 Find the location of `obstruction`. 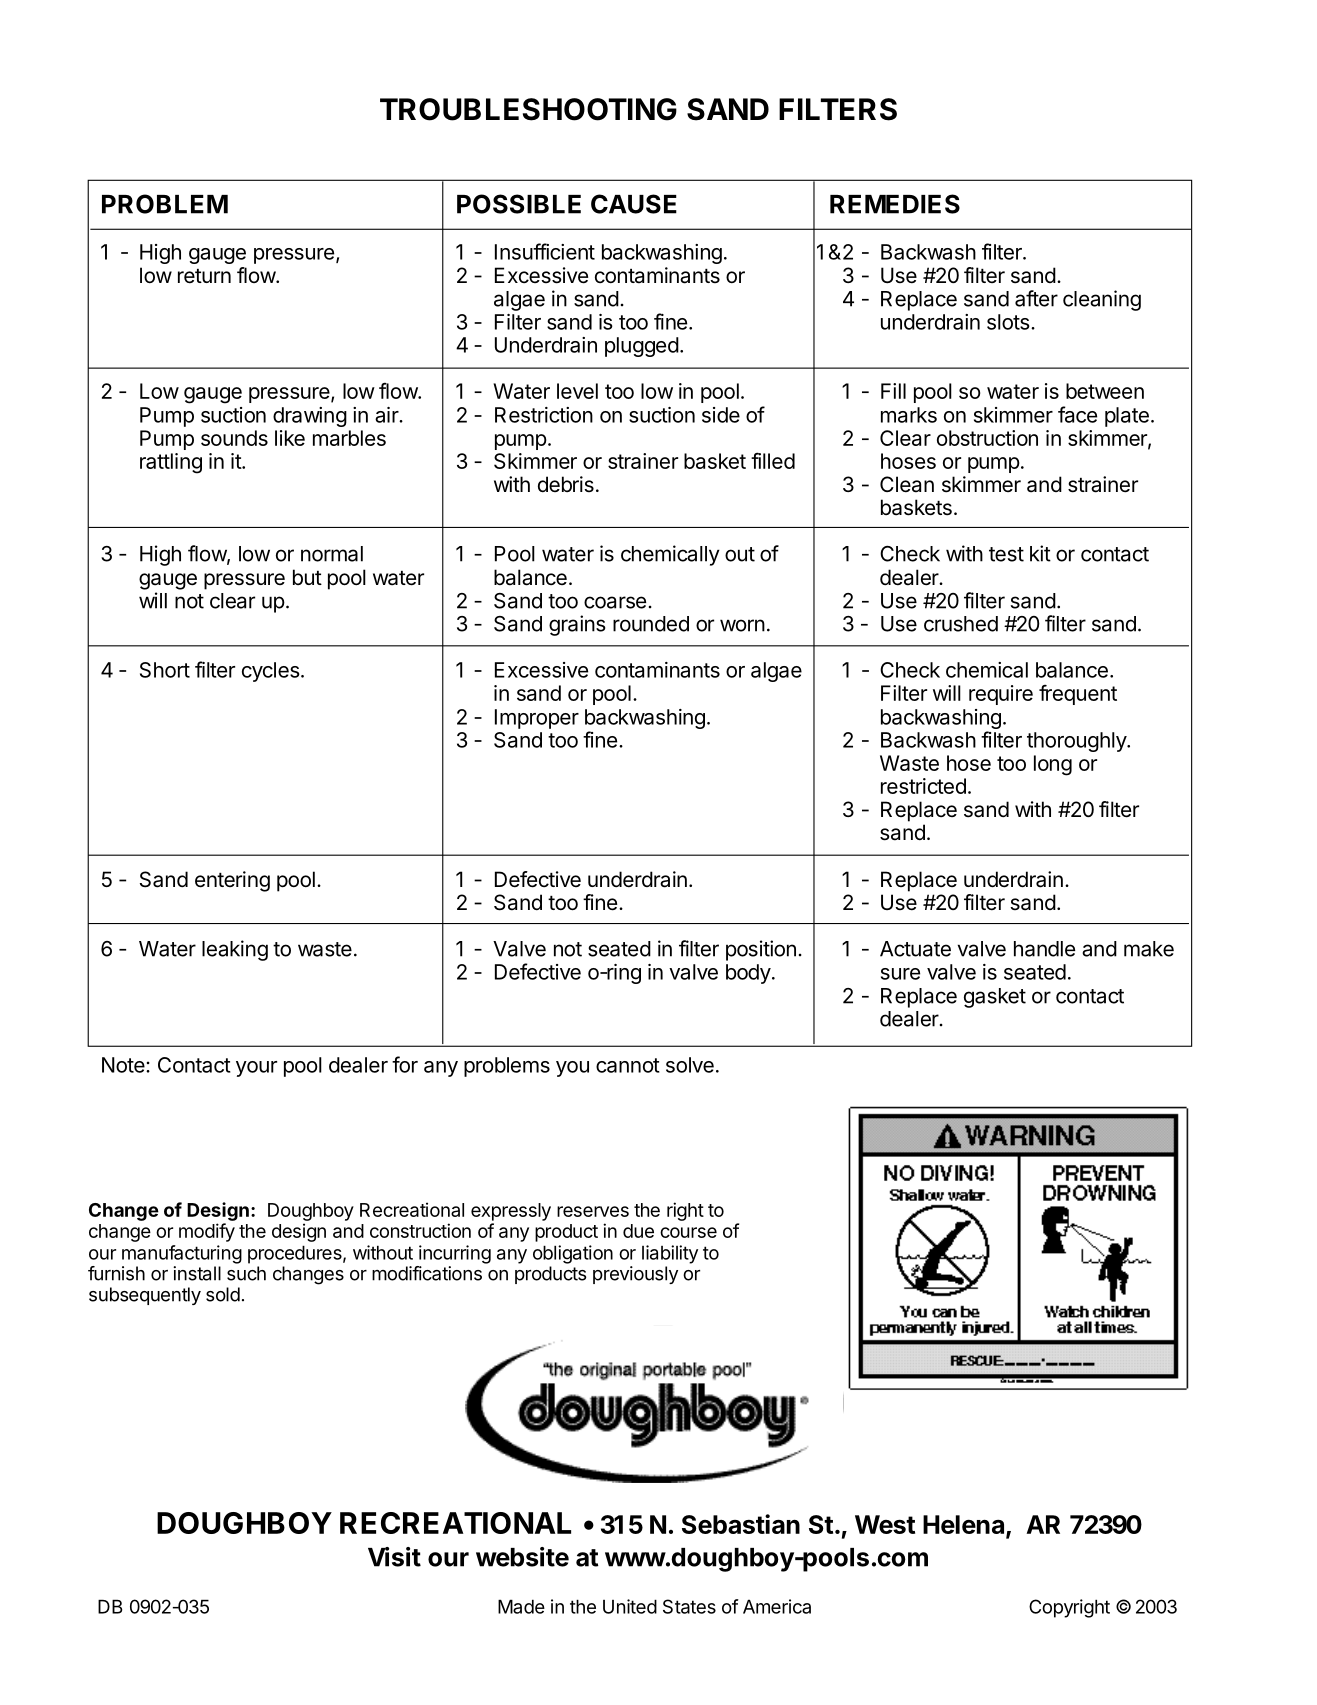

obstruction is located at coordinates (987, 438).
